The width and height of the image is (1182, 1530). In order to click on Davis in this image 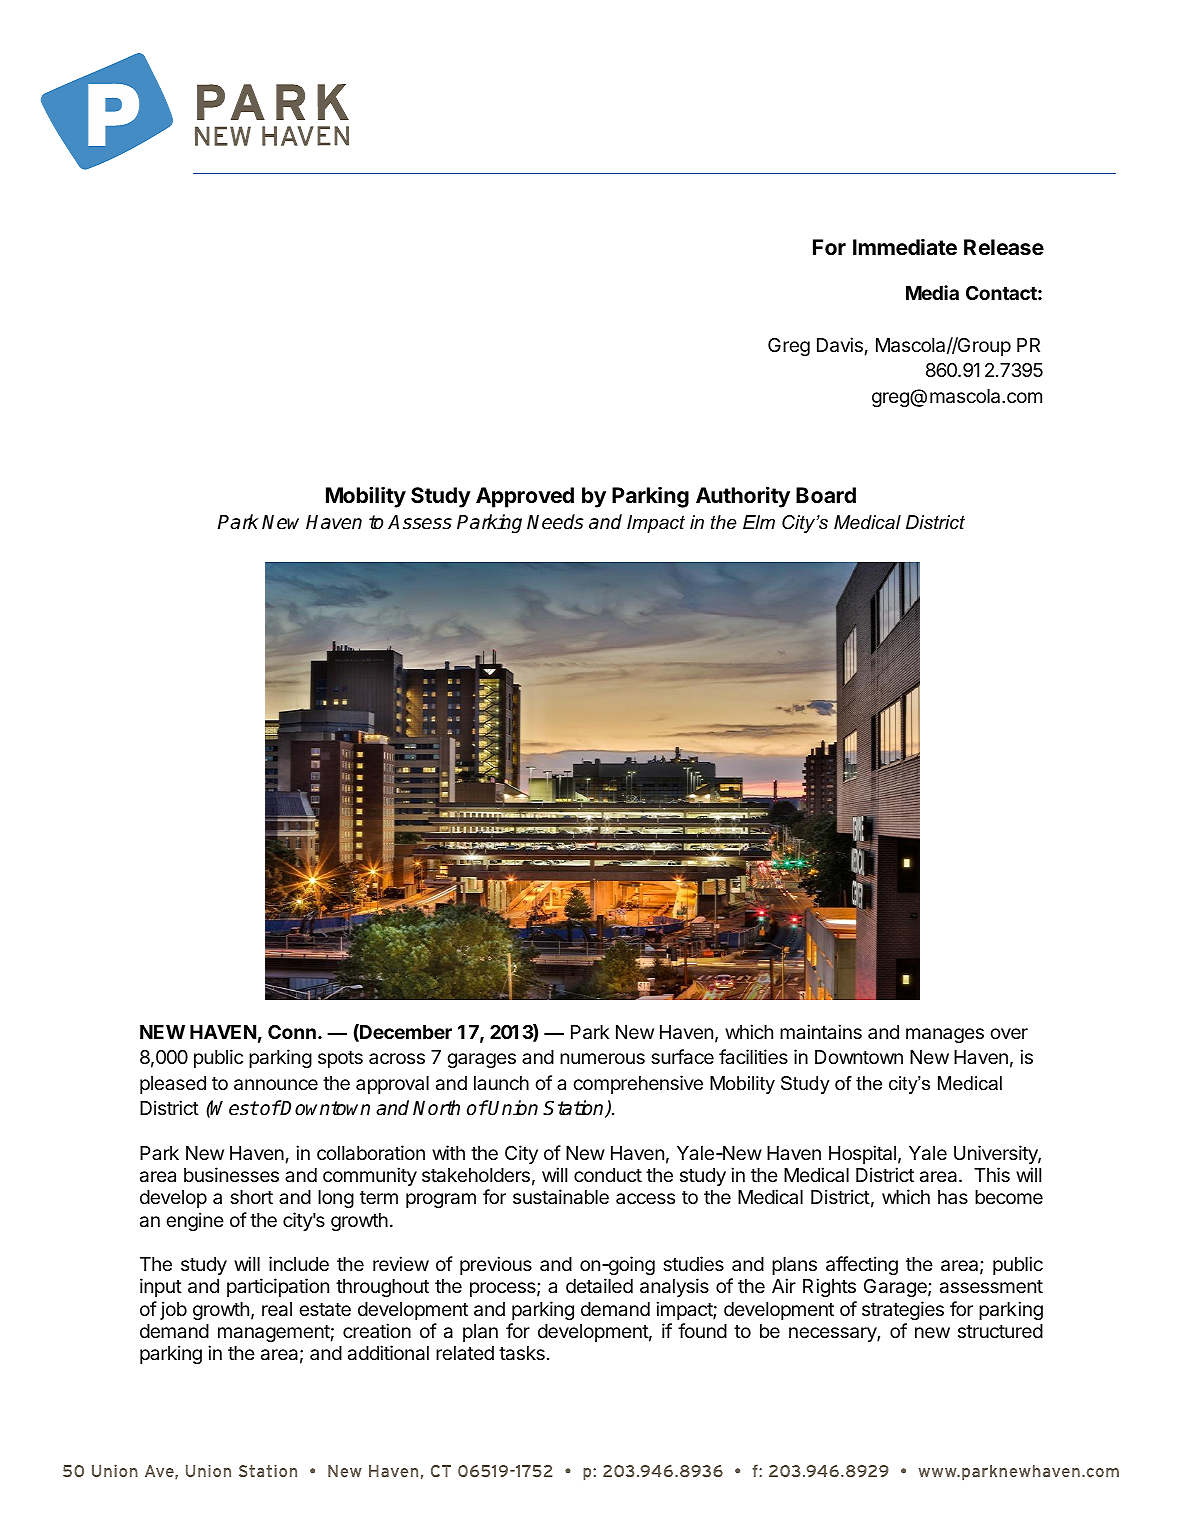, I will do `click(840, 345)`.
